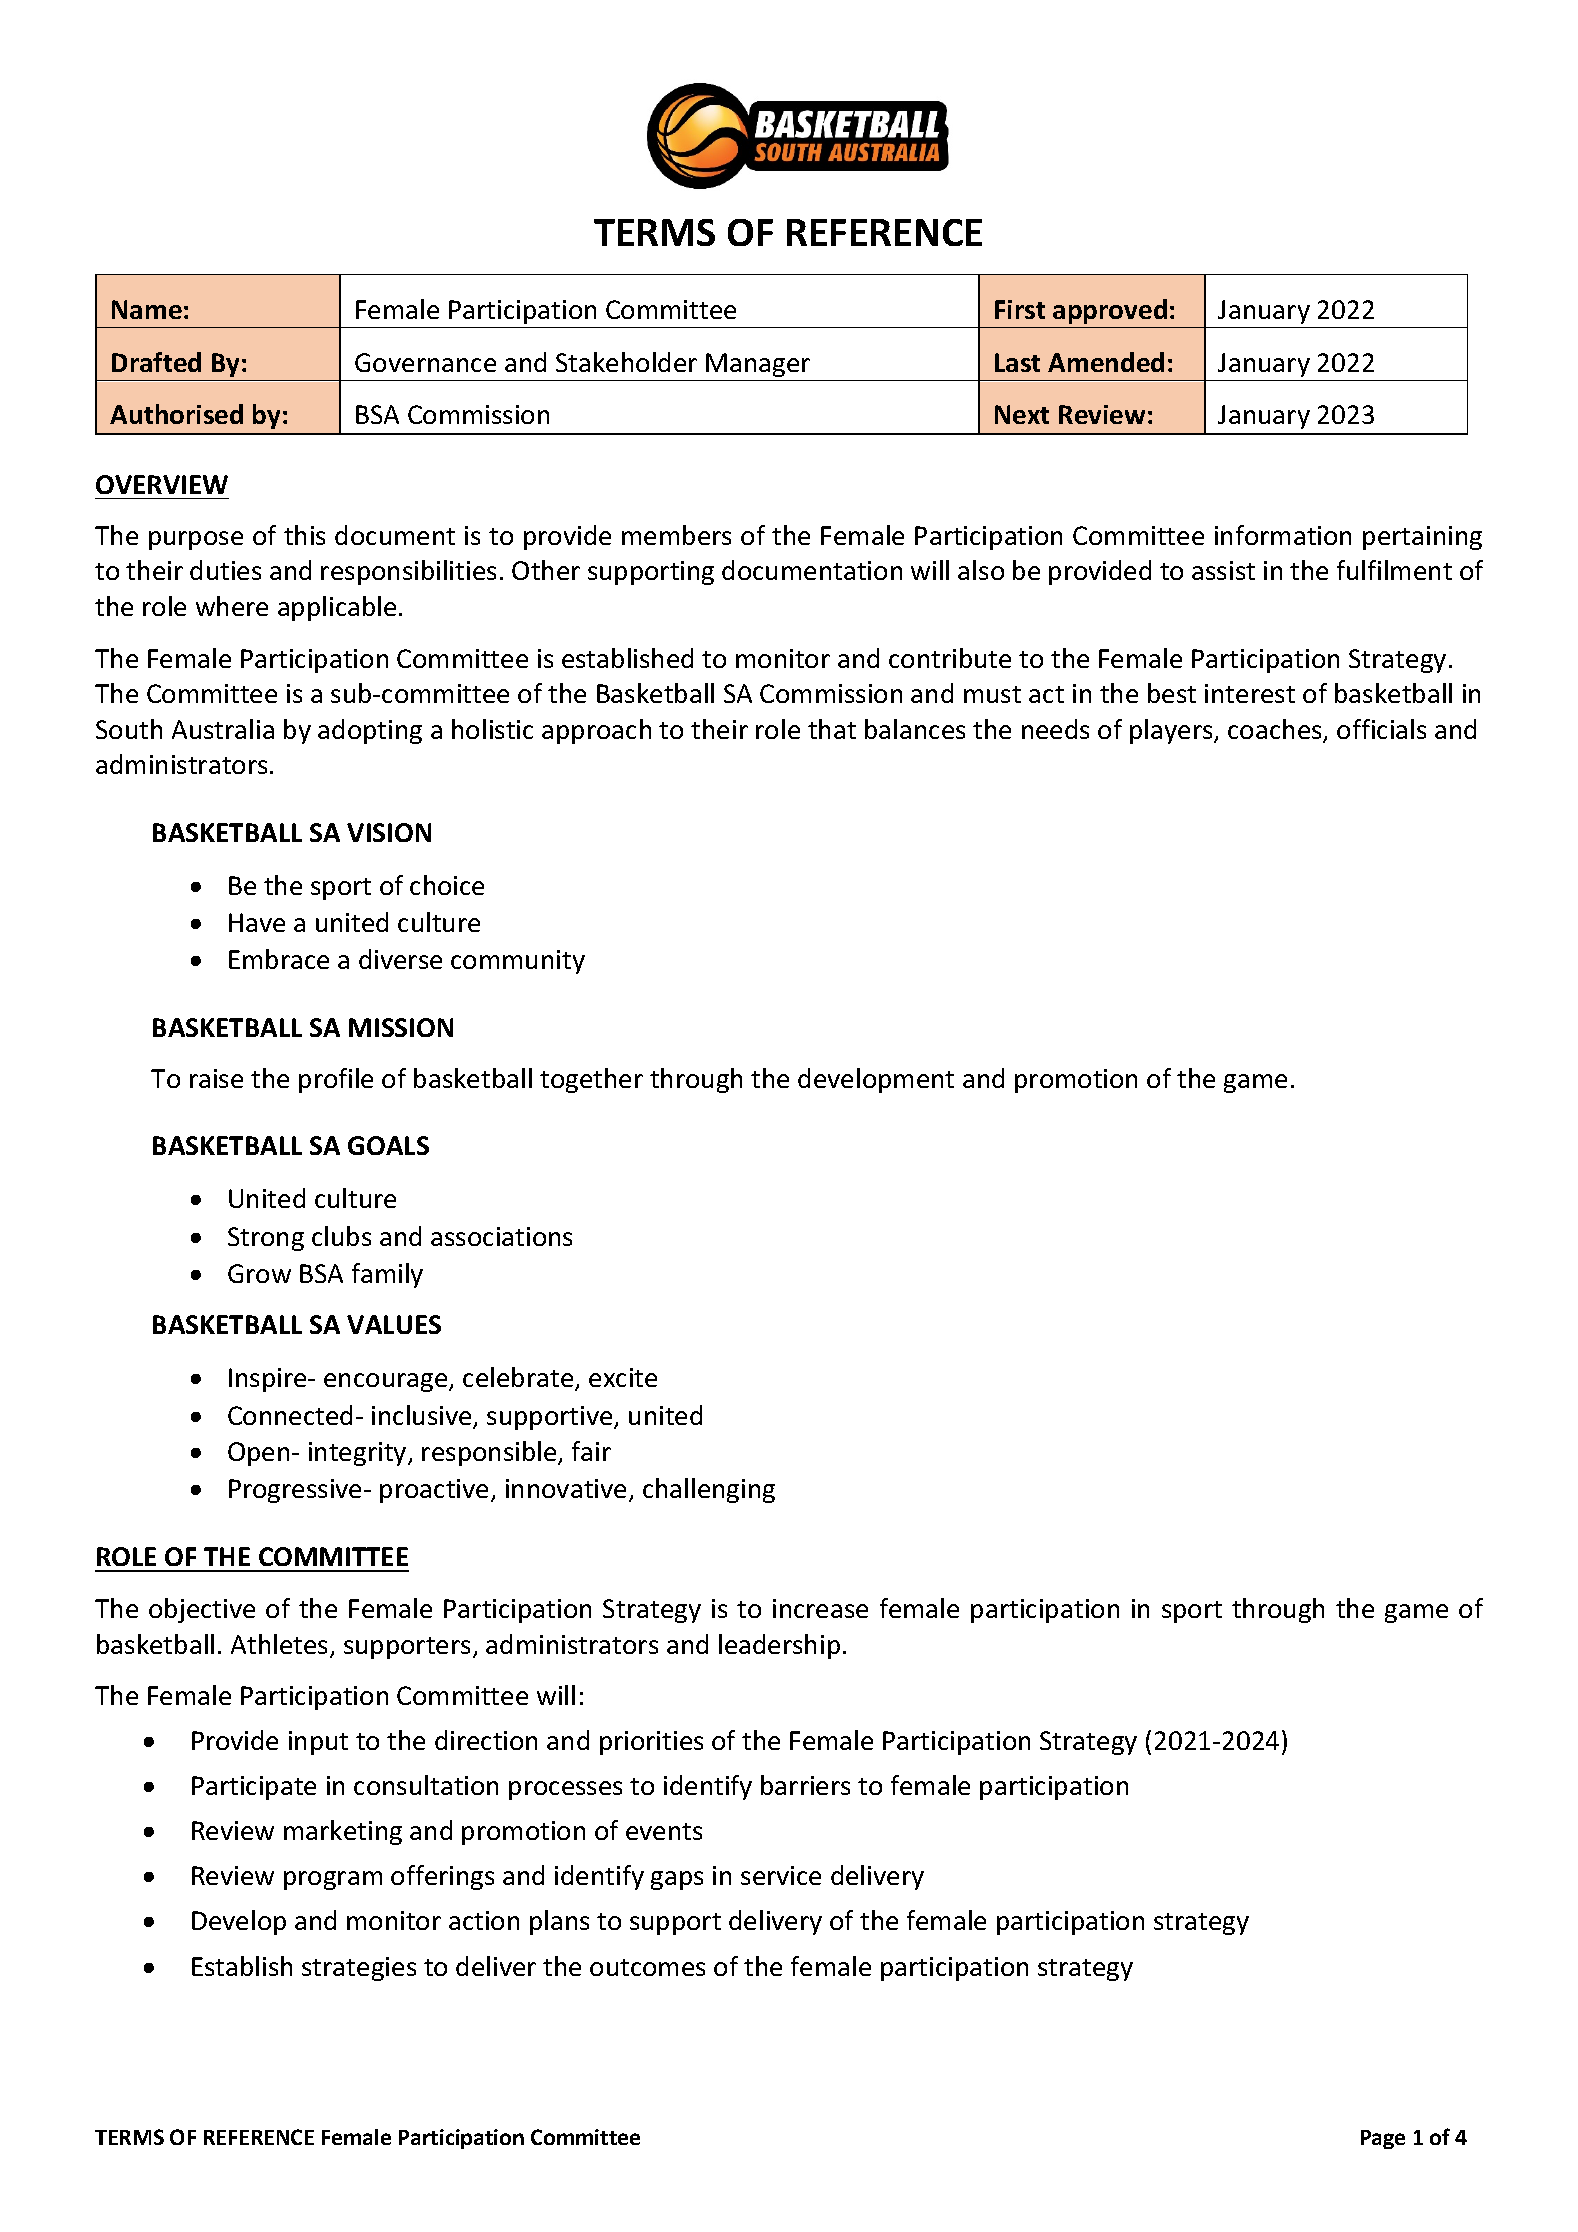 Image resolution: width=1578 pixels, height=2232 pixels. I want to click on Amended, so click(1106, 362).
